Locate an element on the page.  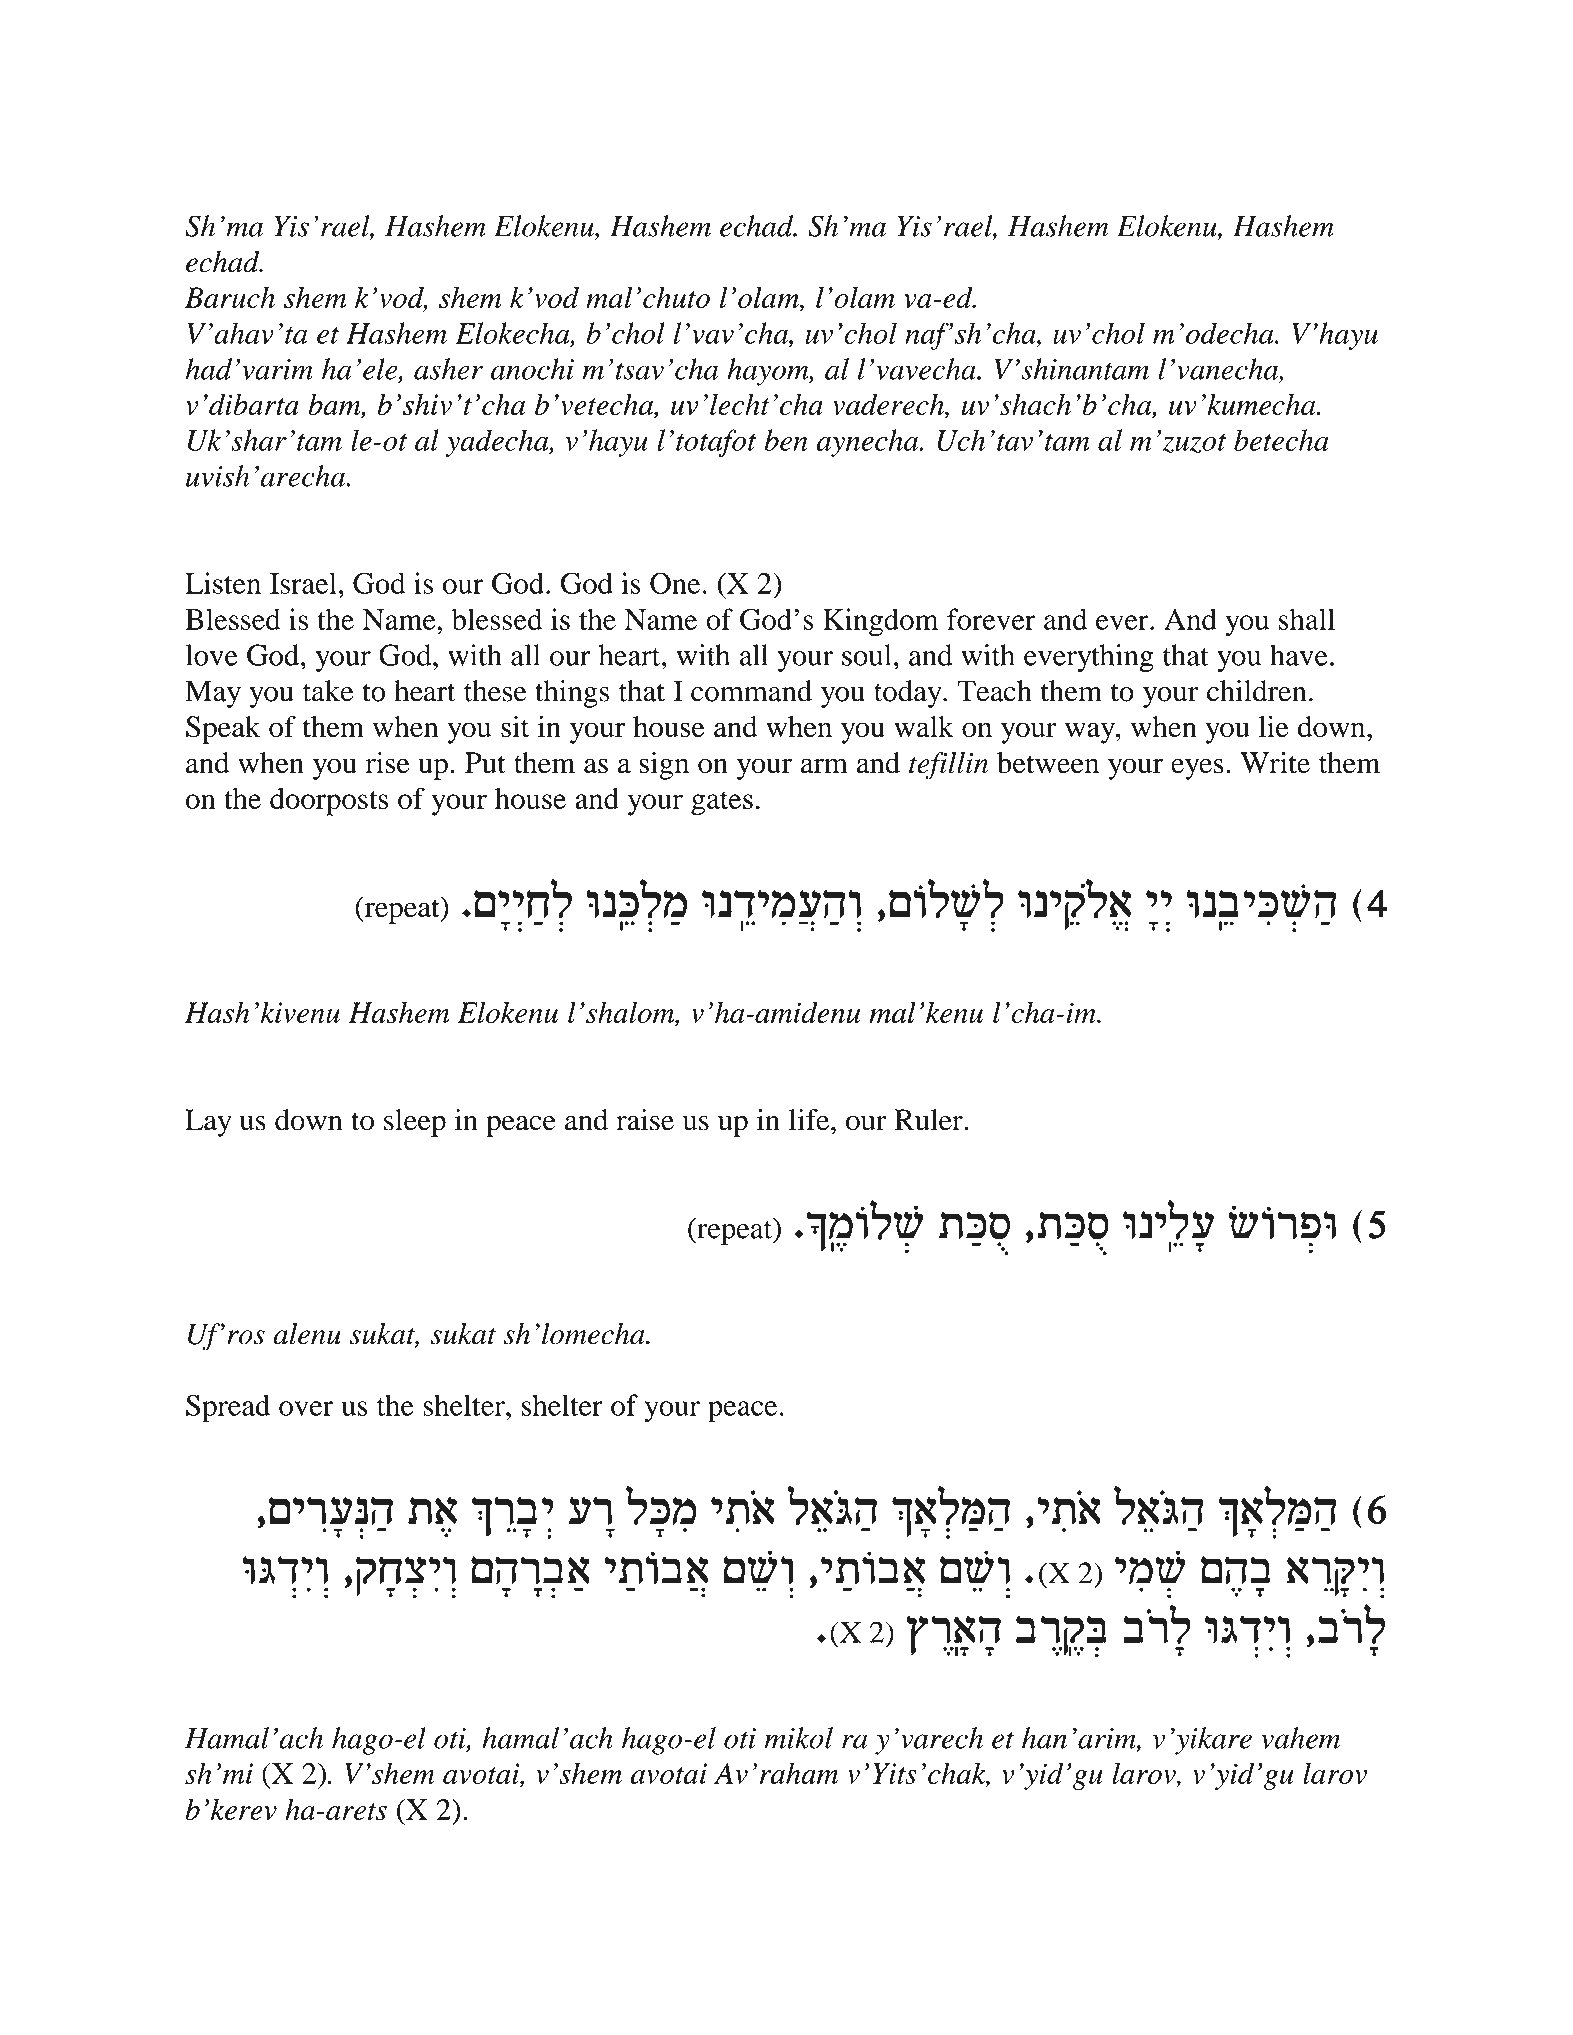
Ruler is located at coordinates (930, 1120).
